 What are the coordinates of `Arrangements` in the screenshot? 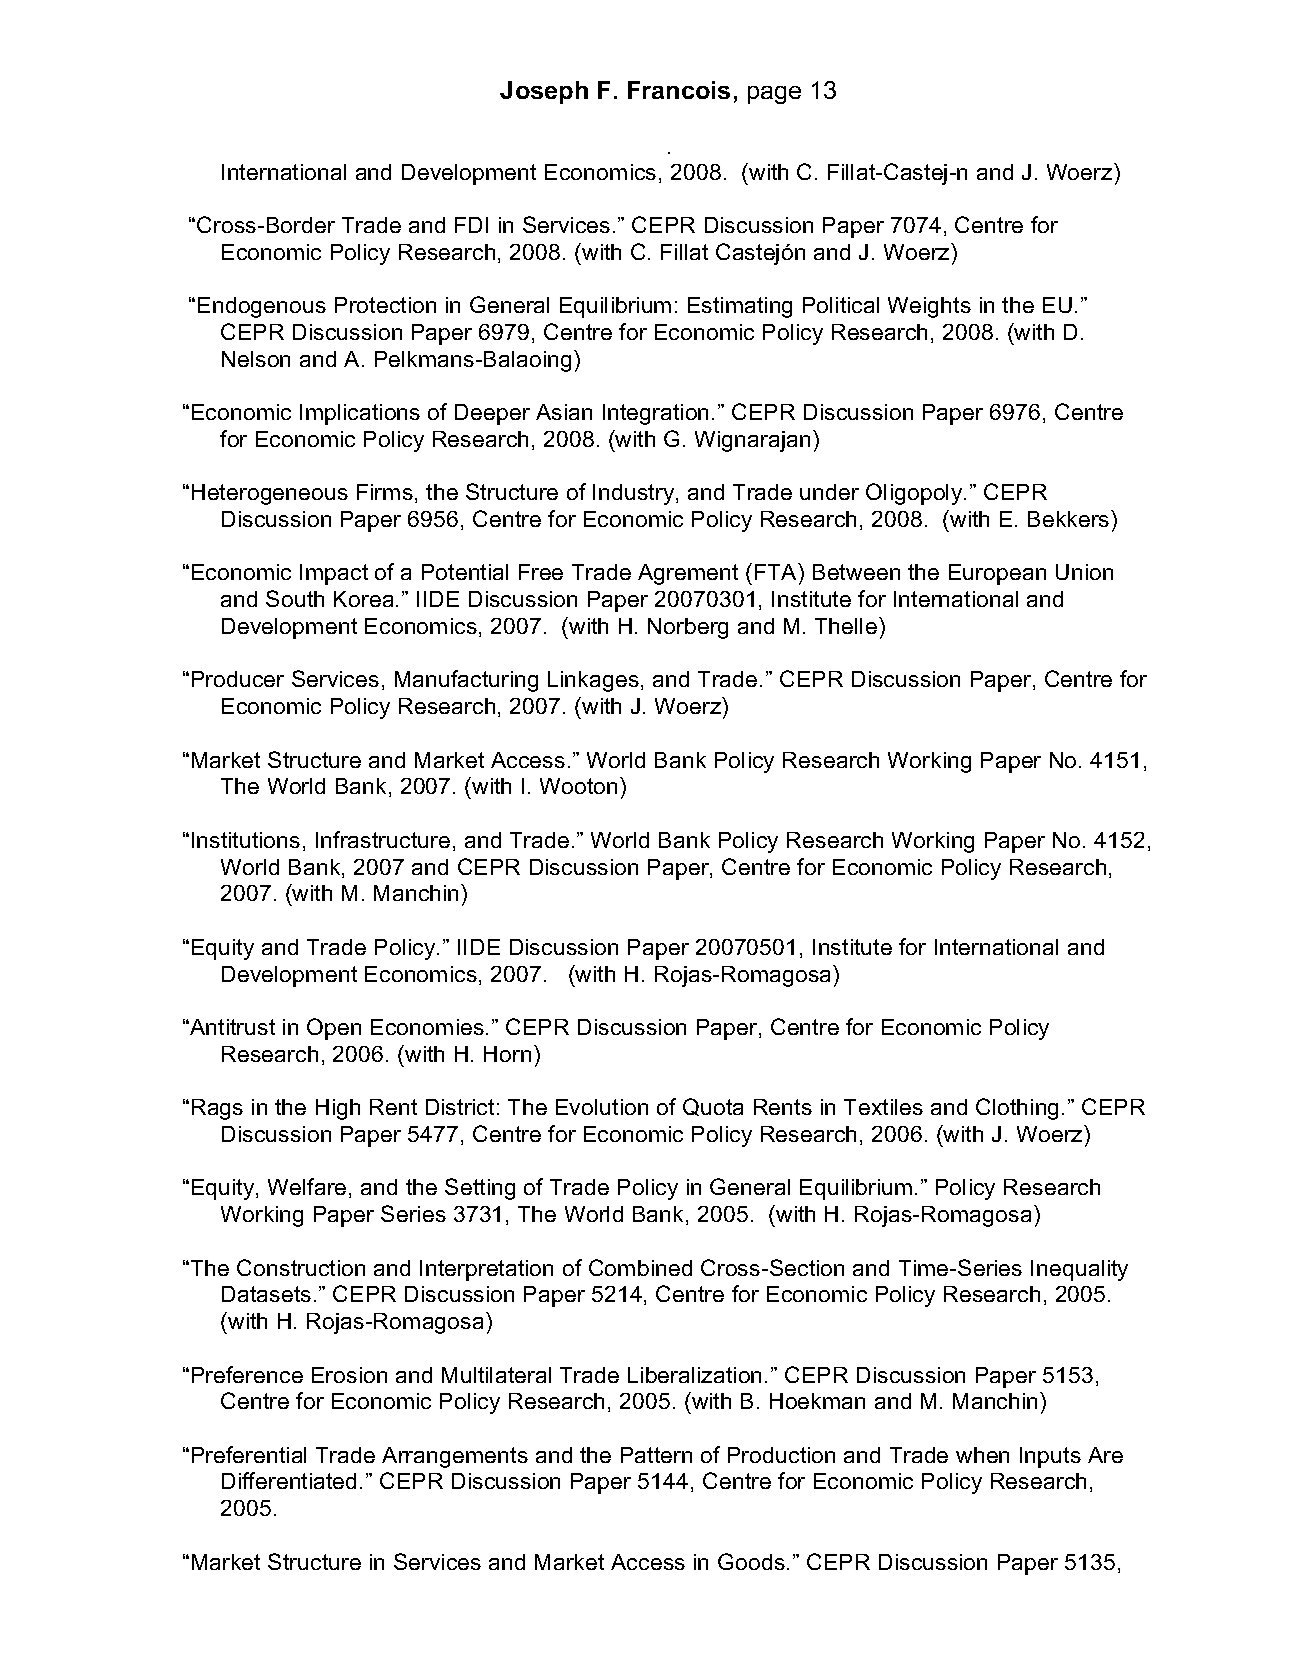 It's located at (455, 1457).
